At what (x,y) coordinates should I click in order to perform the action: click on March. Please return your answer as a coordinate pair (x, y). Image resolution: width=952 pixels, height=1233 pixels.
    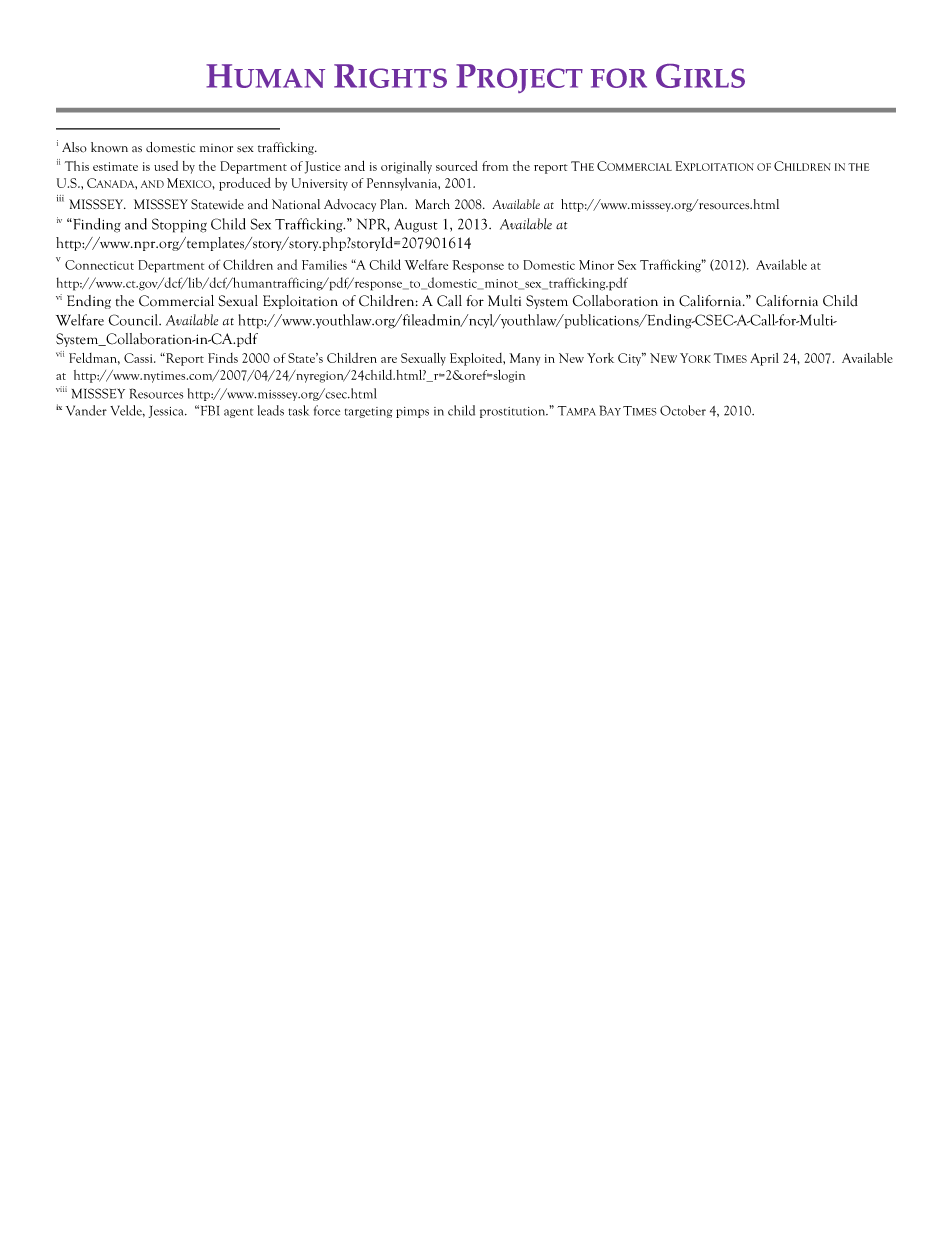
    Looking at the image, I should click on (432, 204).
